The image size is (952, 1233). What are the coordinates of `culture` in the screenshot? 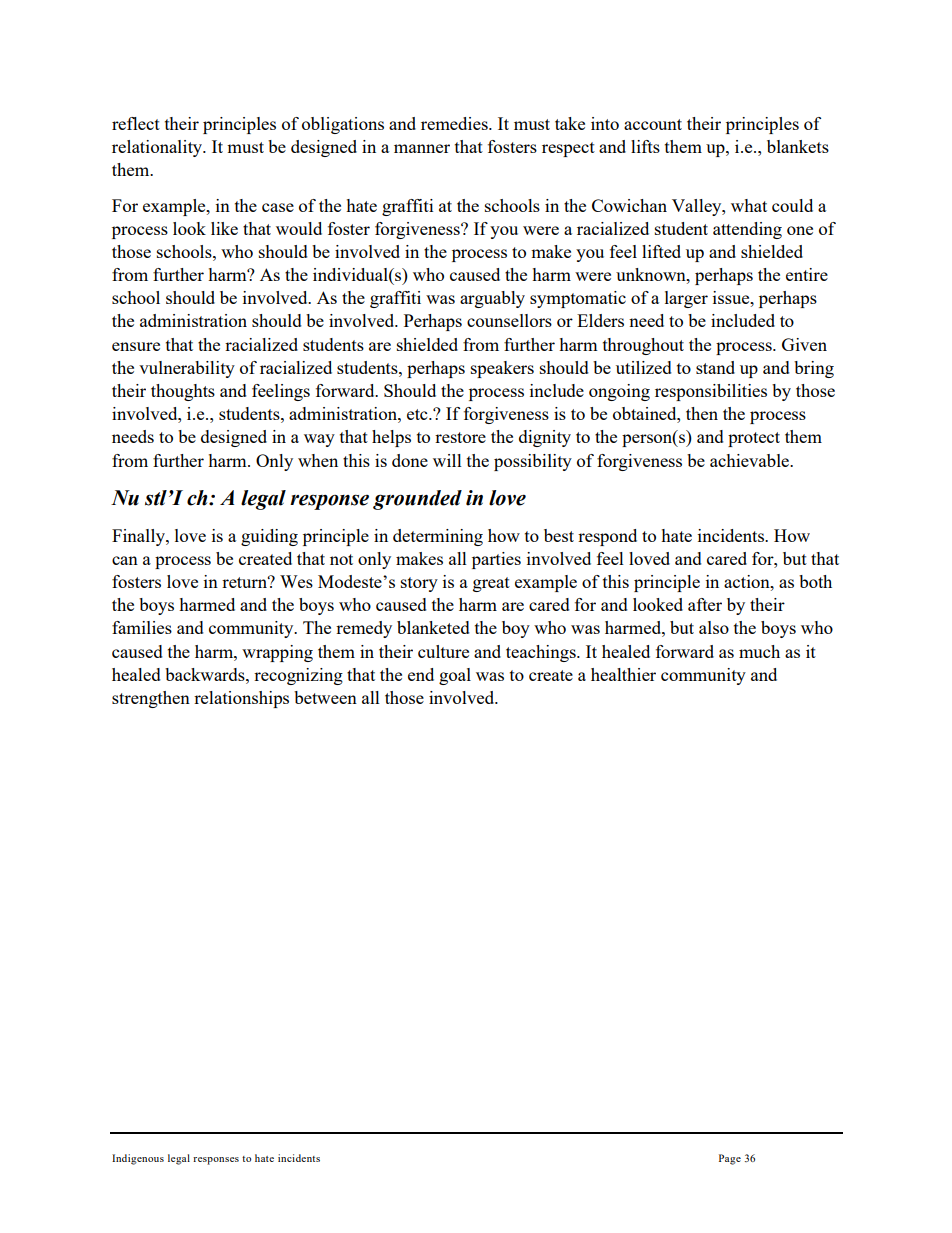 It's located at (443, 651).
